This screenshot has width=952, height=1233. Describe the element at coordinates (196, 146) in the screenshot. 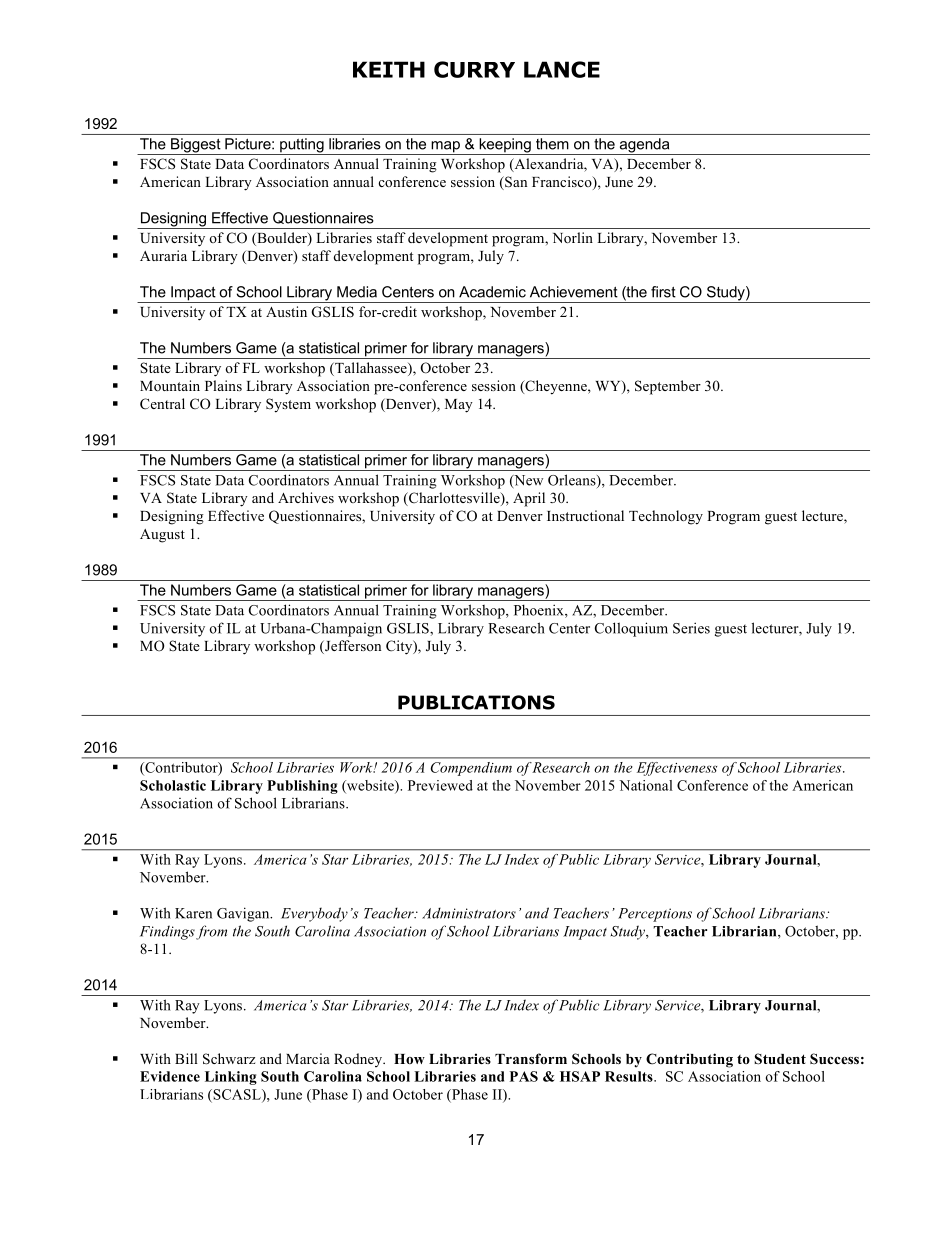

I see `Biggest` at that location.
